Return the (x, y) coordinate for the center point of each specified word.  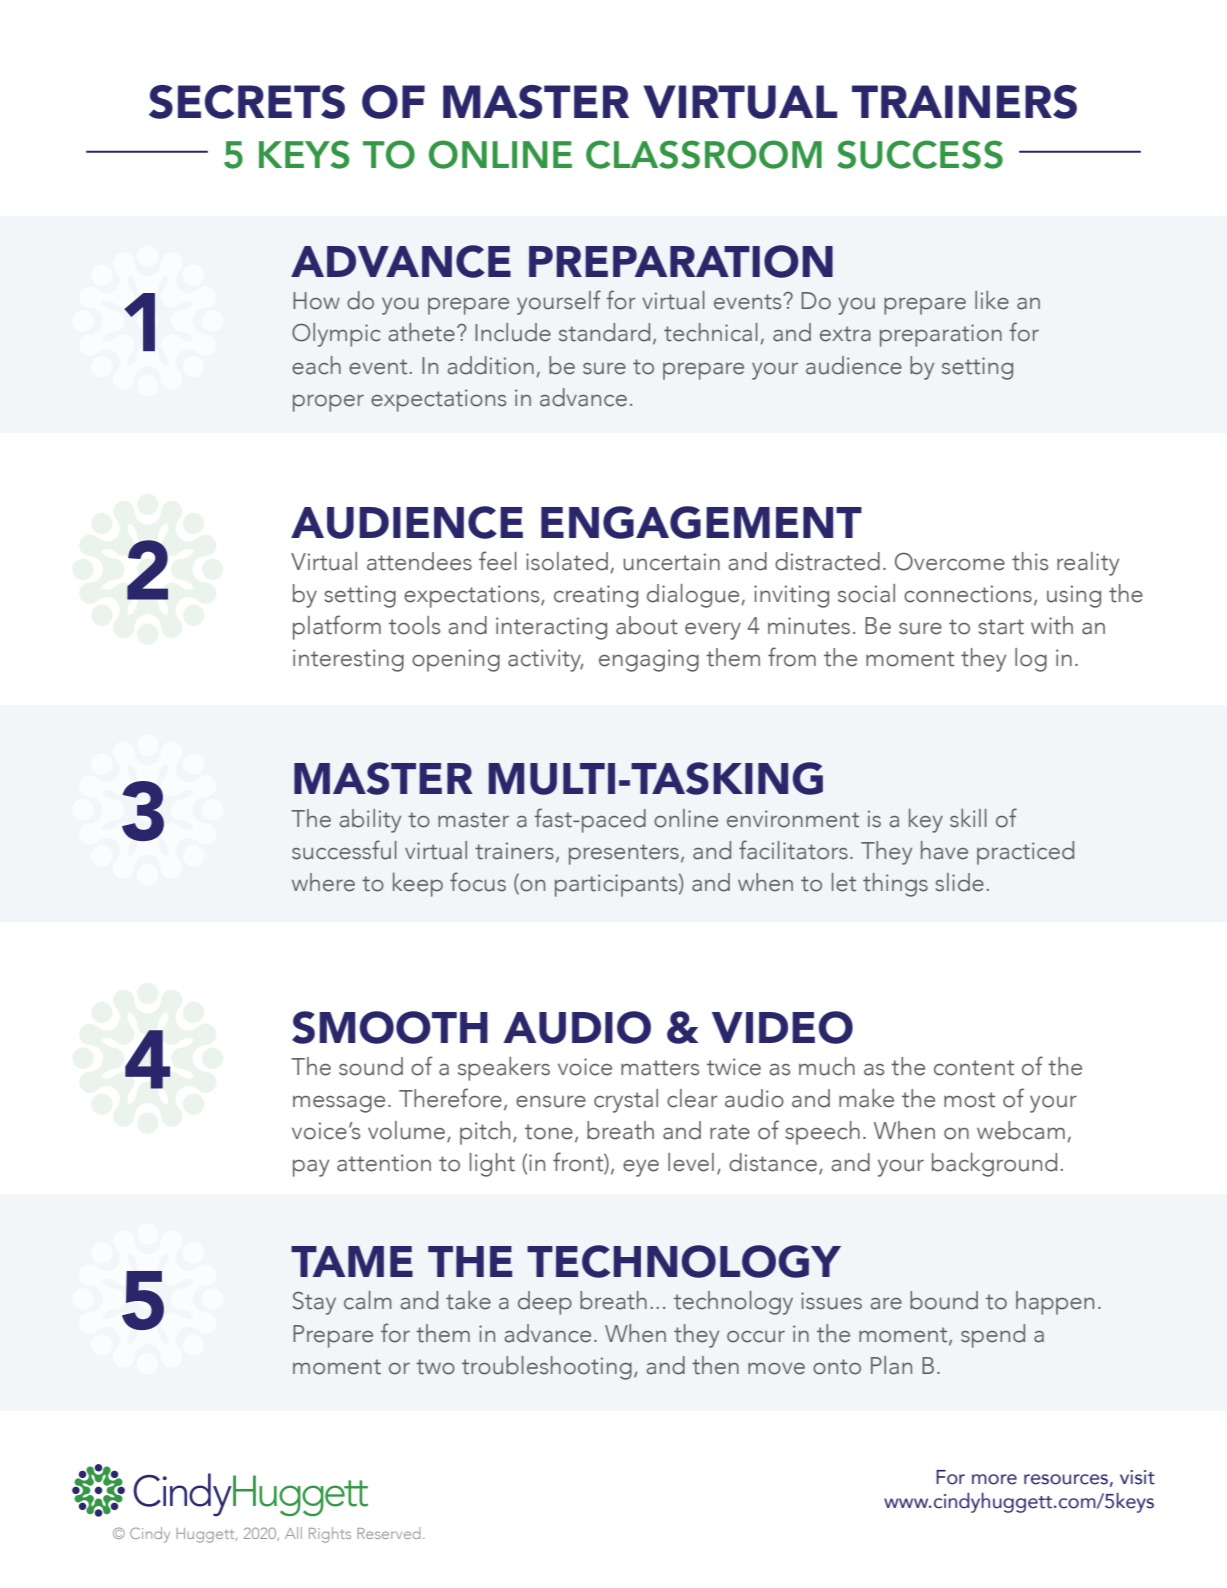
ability (370, 821)
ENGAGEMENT (701, 522)
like (992, 300)
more (994, 1479)
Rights (330, 1535)
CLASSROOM (704, 154)
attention (384, 1163)
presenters (624, 854)
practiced (1025, 853)
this (1030, 561)
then (715, 1365)
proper (328, 403)
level (691, 1162)
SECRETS (247, 102)
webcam (1021, 1130)
